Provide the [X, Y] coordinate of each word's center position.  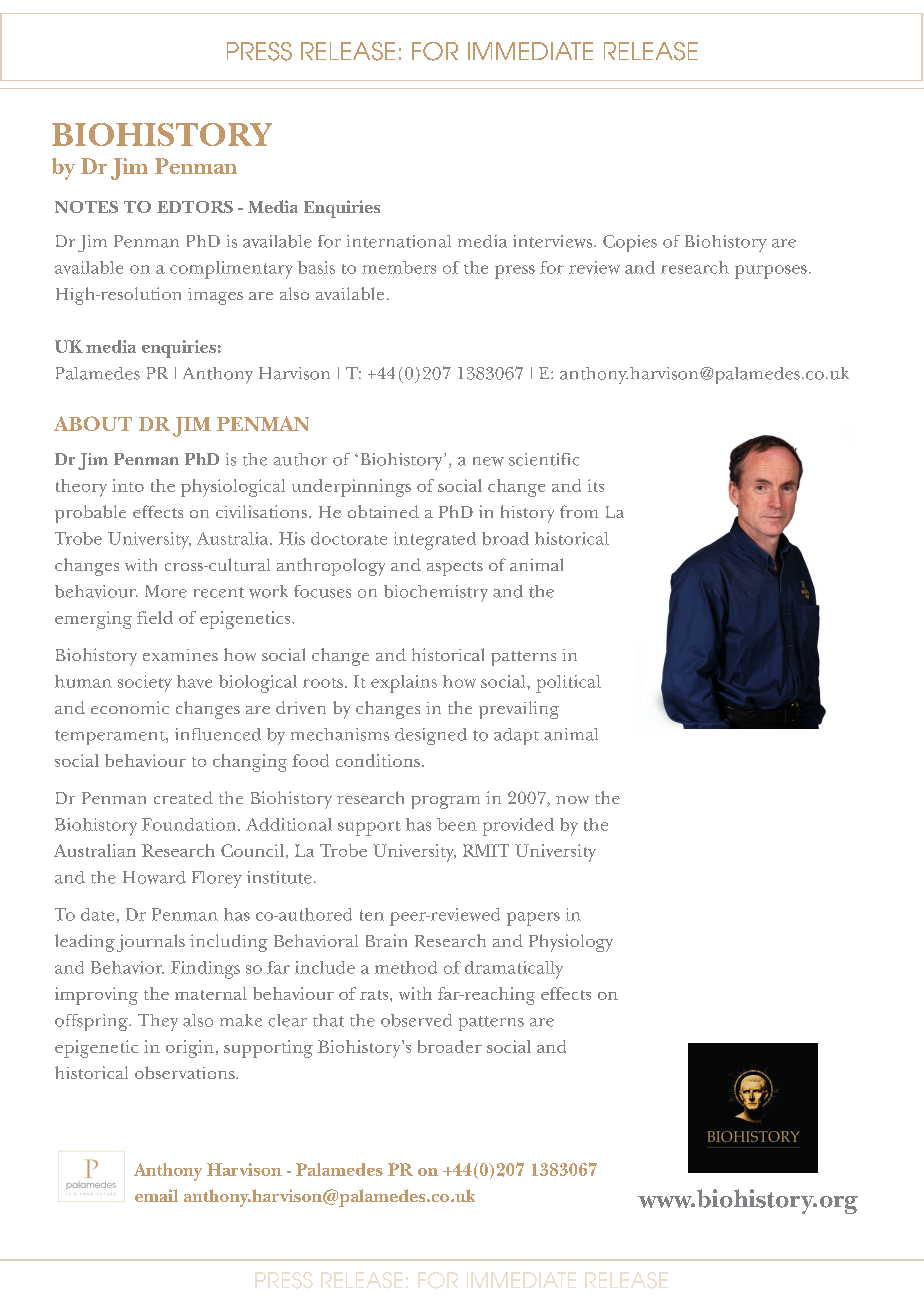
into [128, 485]
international [399, 241]
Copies [630, 243]
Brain [386, 940]
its [596, 485]
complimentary [231, 270]
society [145, 683]
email [156, 1195]
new [488, 461]
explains [404, 684]
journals [151, 943]
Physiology [571, 943]
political [568, 684]
